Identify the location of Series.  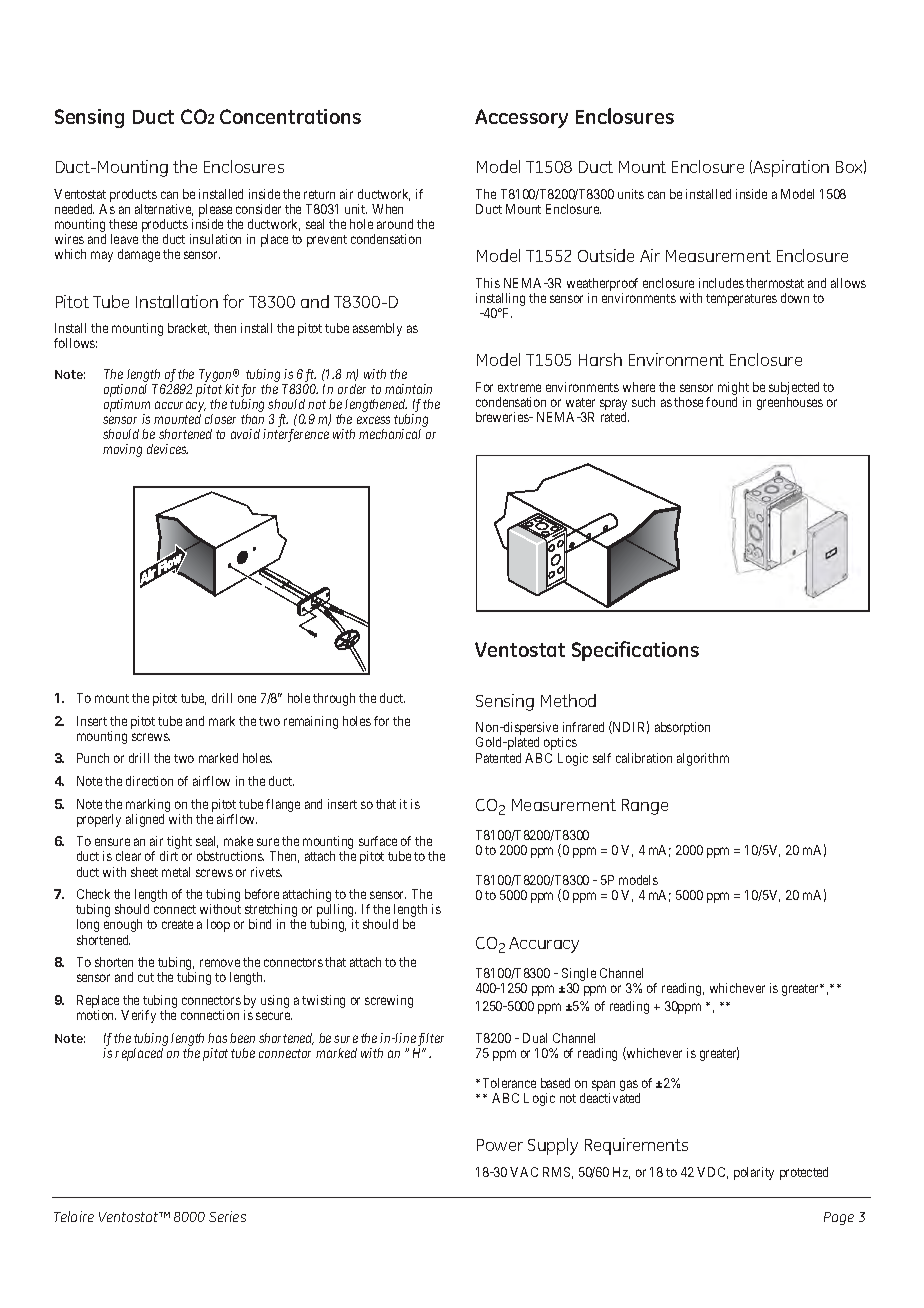
(227, 1216).
